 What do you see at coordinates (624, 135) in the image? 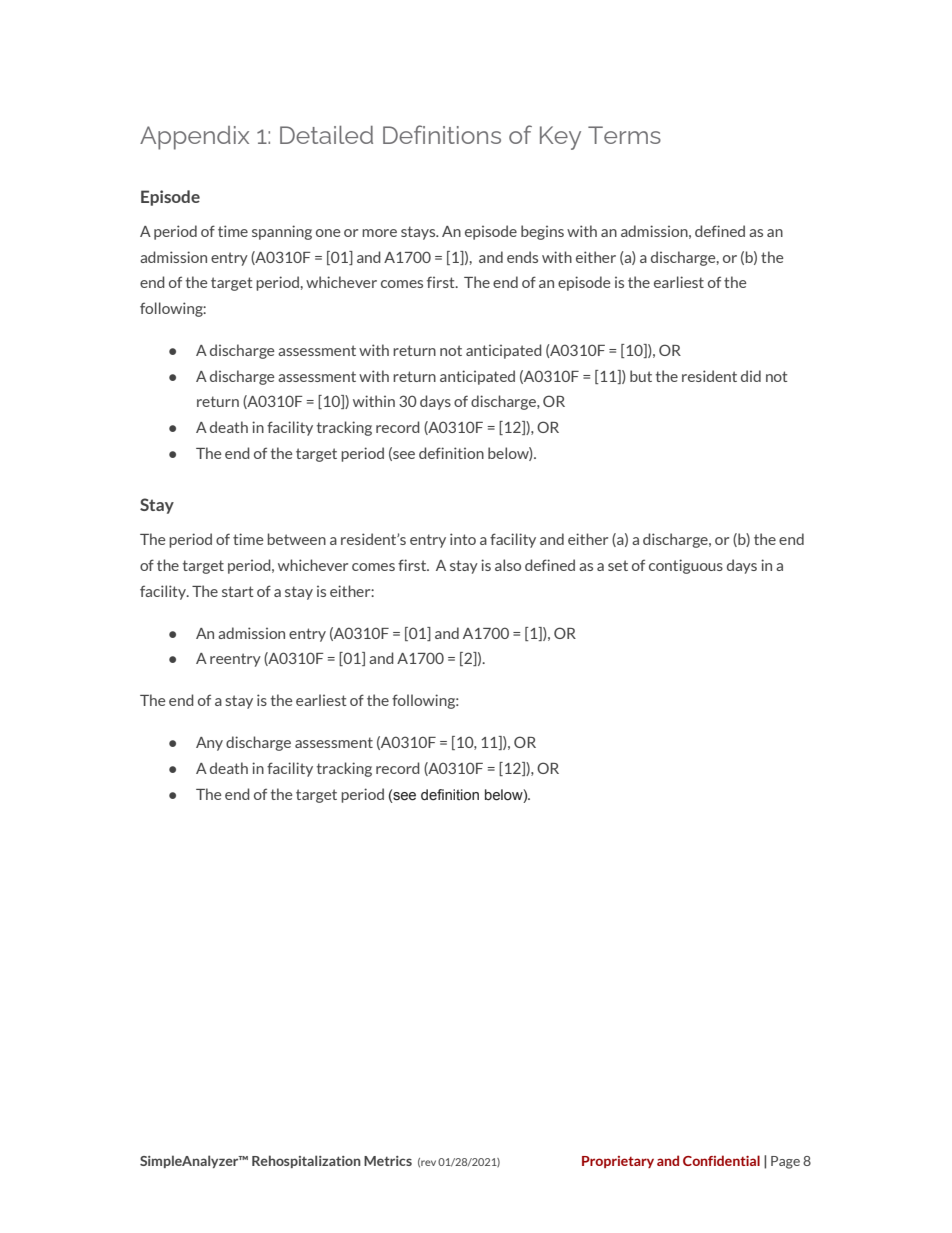
I see `Terms` at bounding box center [624, 135].
